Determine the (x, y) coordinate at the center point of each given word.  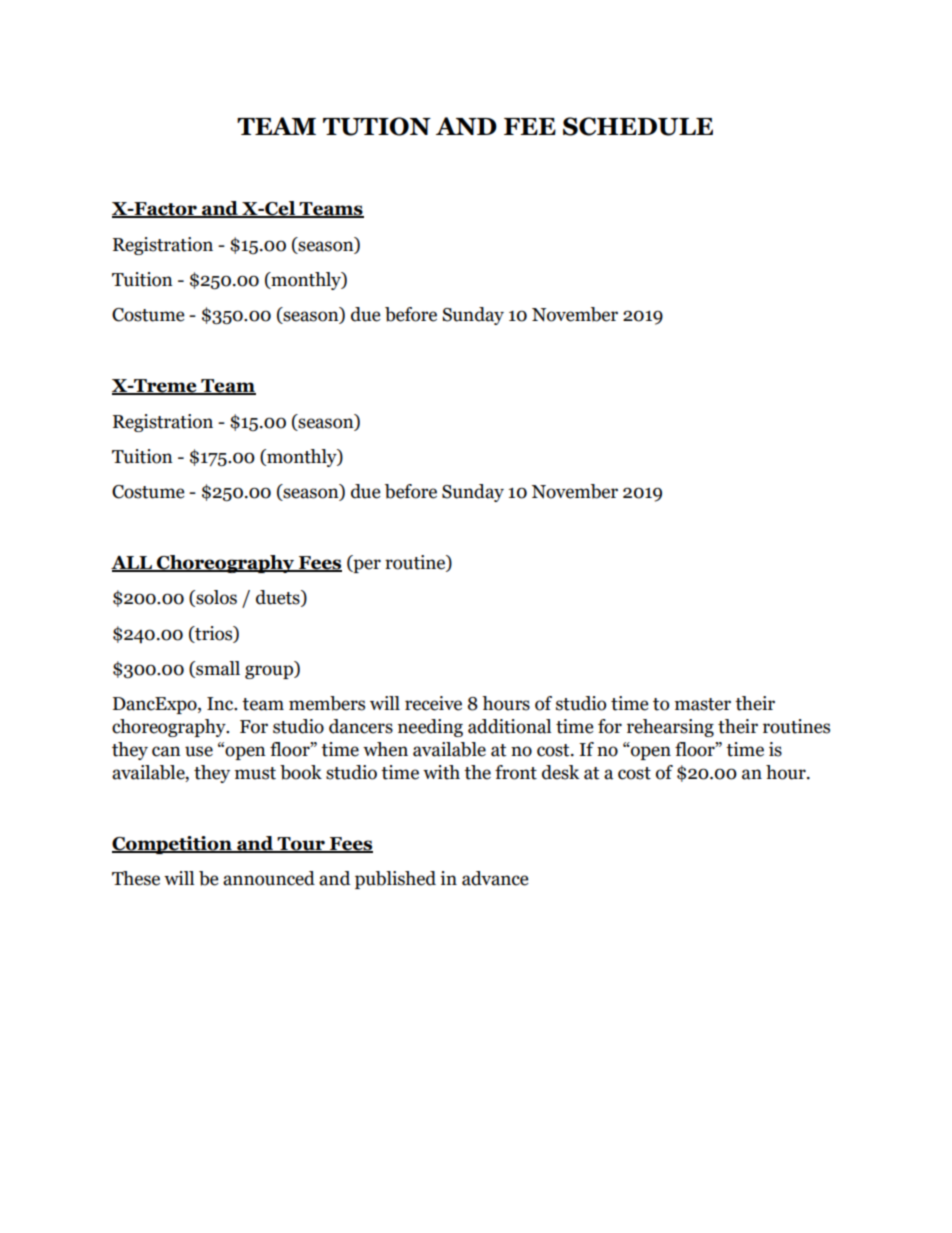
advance (495, 878)
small (217, 669)
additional (509, 726)
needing (430, 728)
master (703, 704)
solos (215, 598)
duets (279, 598)
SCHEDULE (638, 126)
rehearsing (670, 728)
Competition (173, 845)
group (270, 672)
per (366, 566)
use (199, 751)
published (395, 880)
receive (433, 703)
